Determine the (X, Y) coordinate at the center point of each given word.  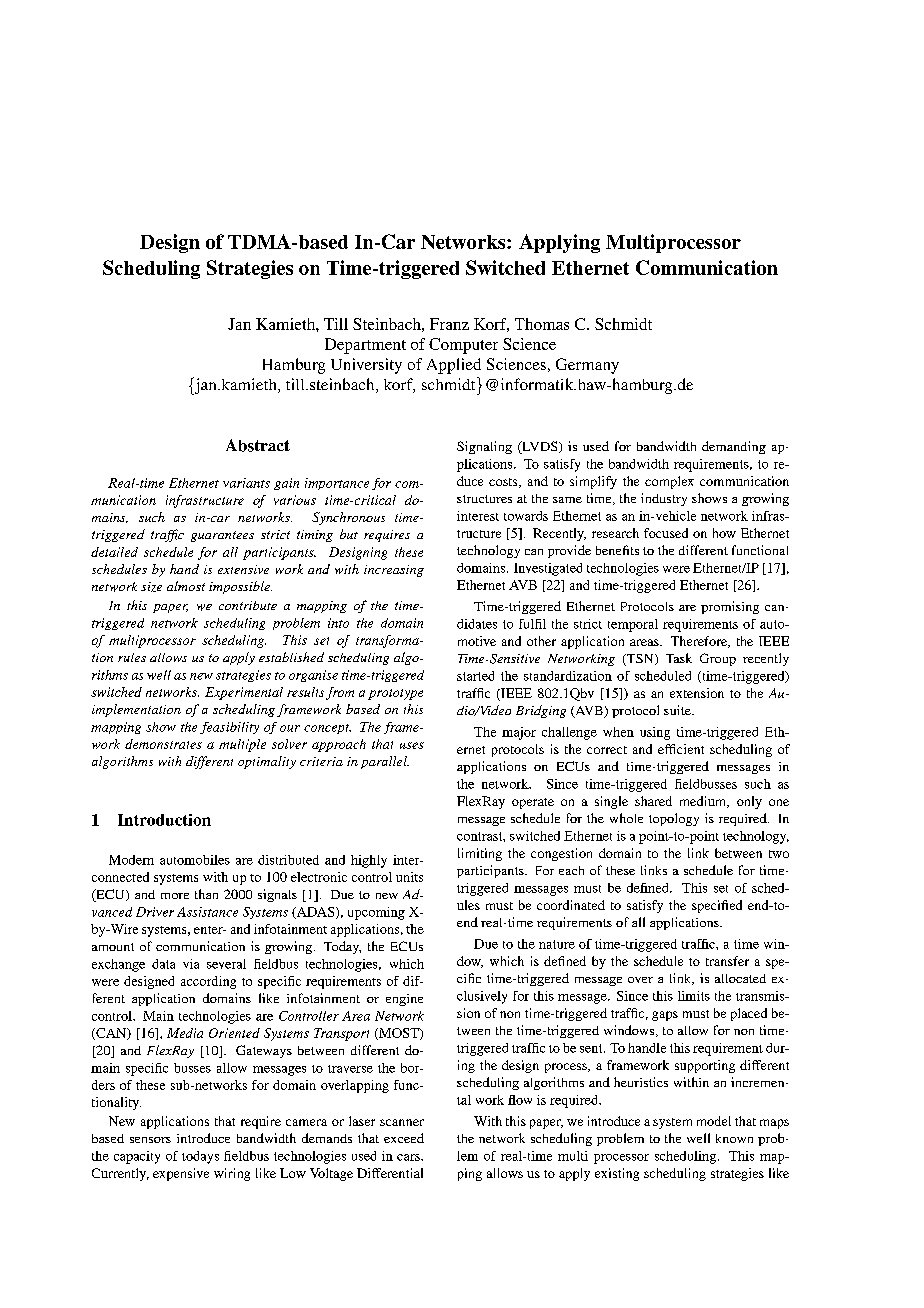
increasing (394, 571)
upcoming (376, 913)
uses (412, 745)
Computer (463, 346)
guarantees (222, 536)
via (191, 964)
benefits (617, 550)
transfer (727, 961)
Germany (587, 366)
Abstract (258, 445)
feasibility (229, 728)
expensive (181, 1174)
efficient (681, 749)
